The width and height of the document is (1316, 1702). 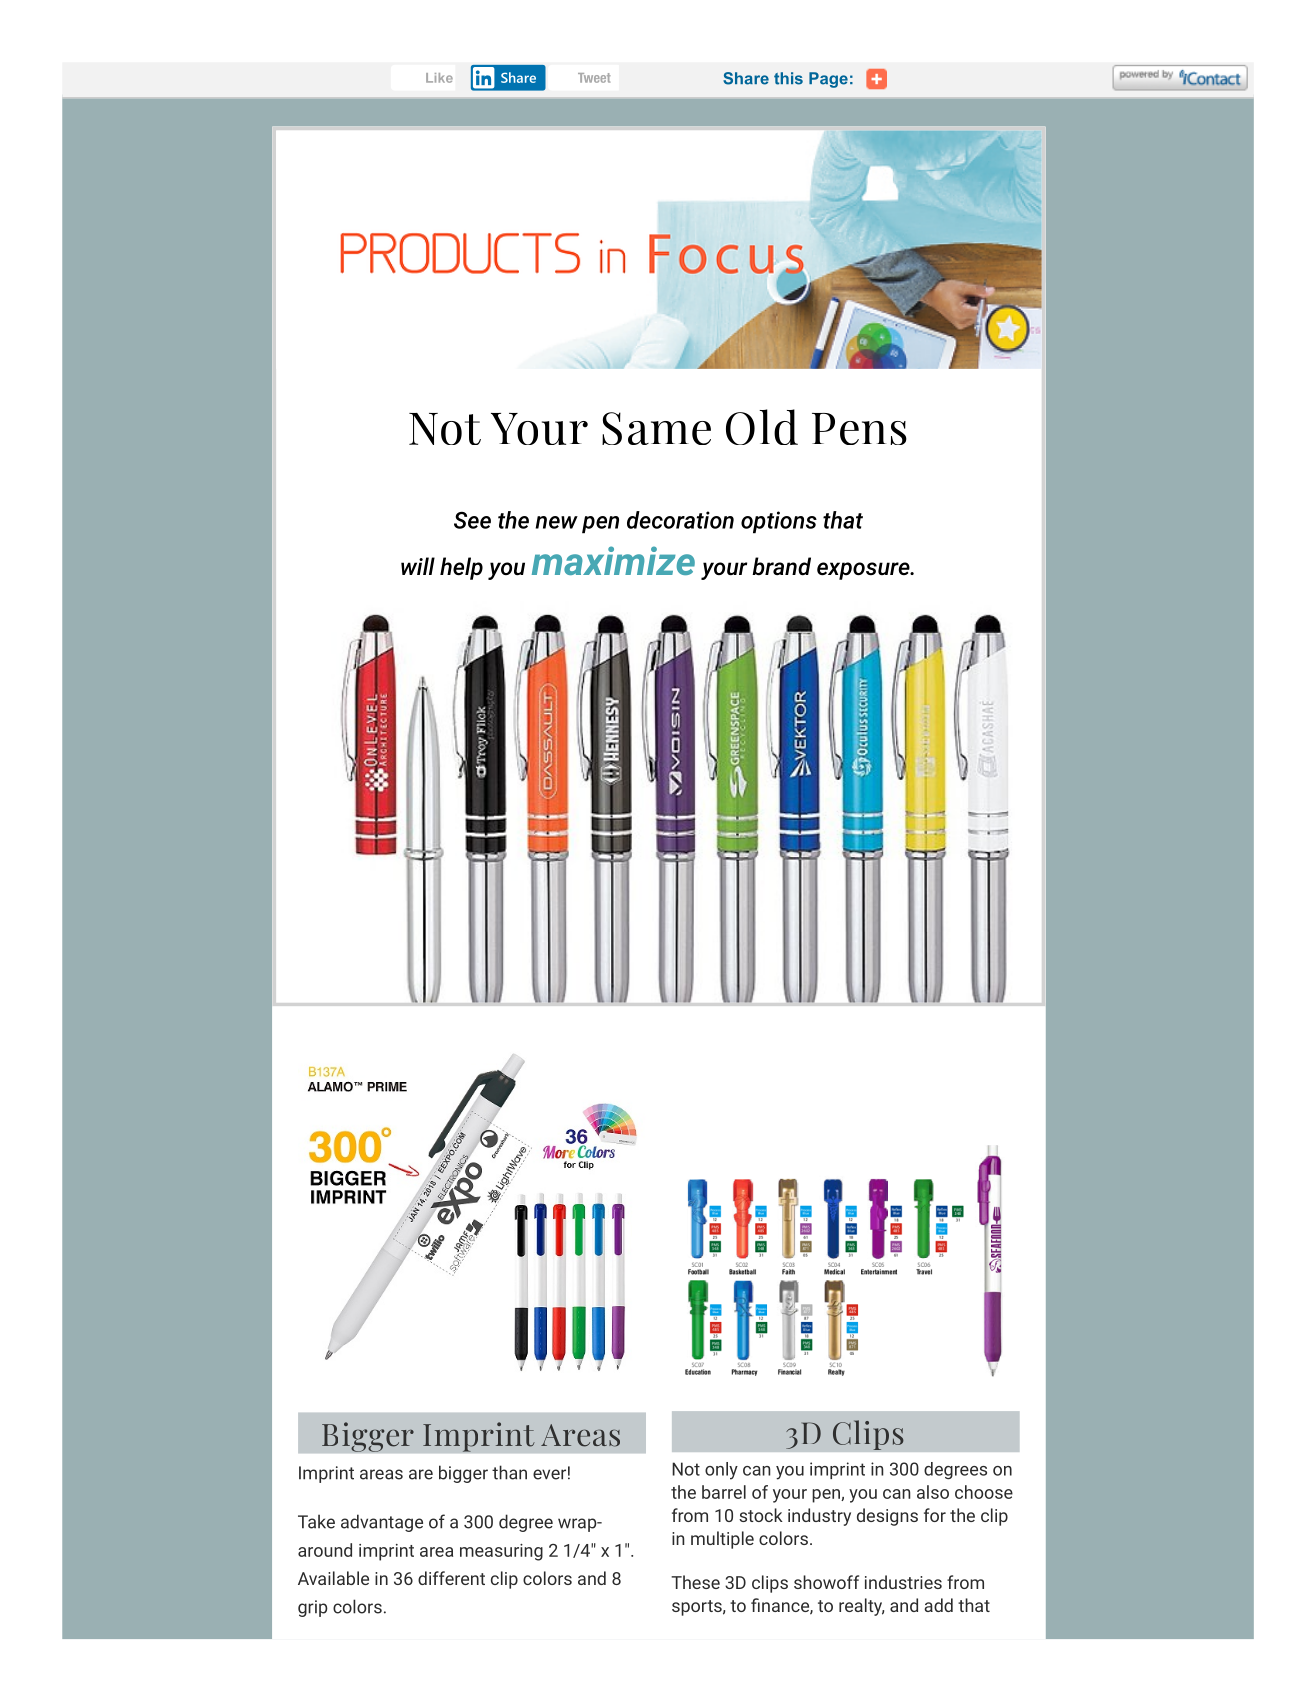 What do you see at coordinates (594, 78) in the document?
I see `Tweet` at bounding box center [594, 78].
